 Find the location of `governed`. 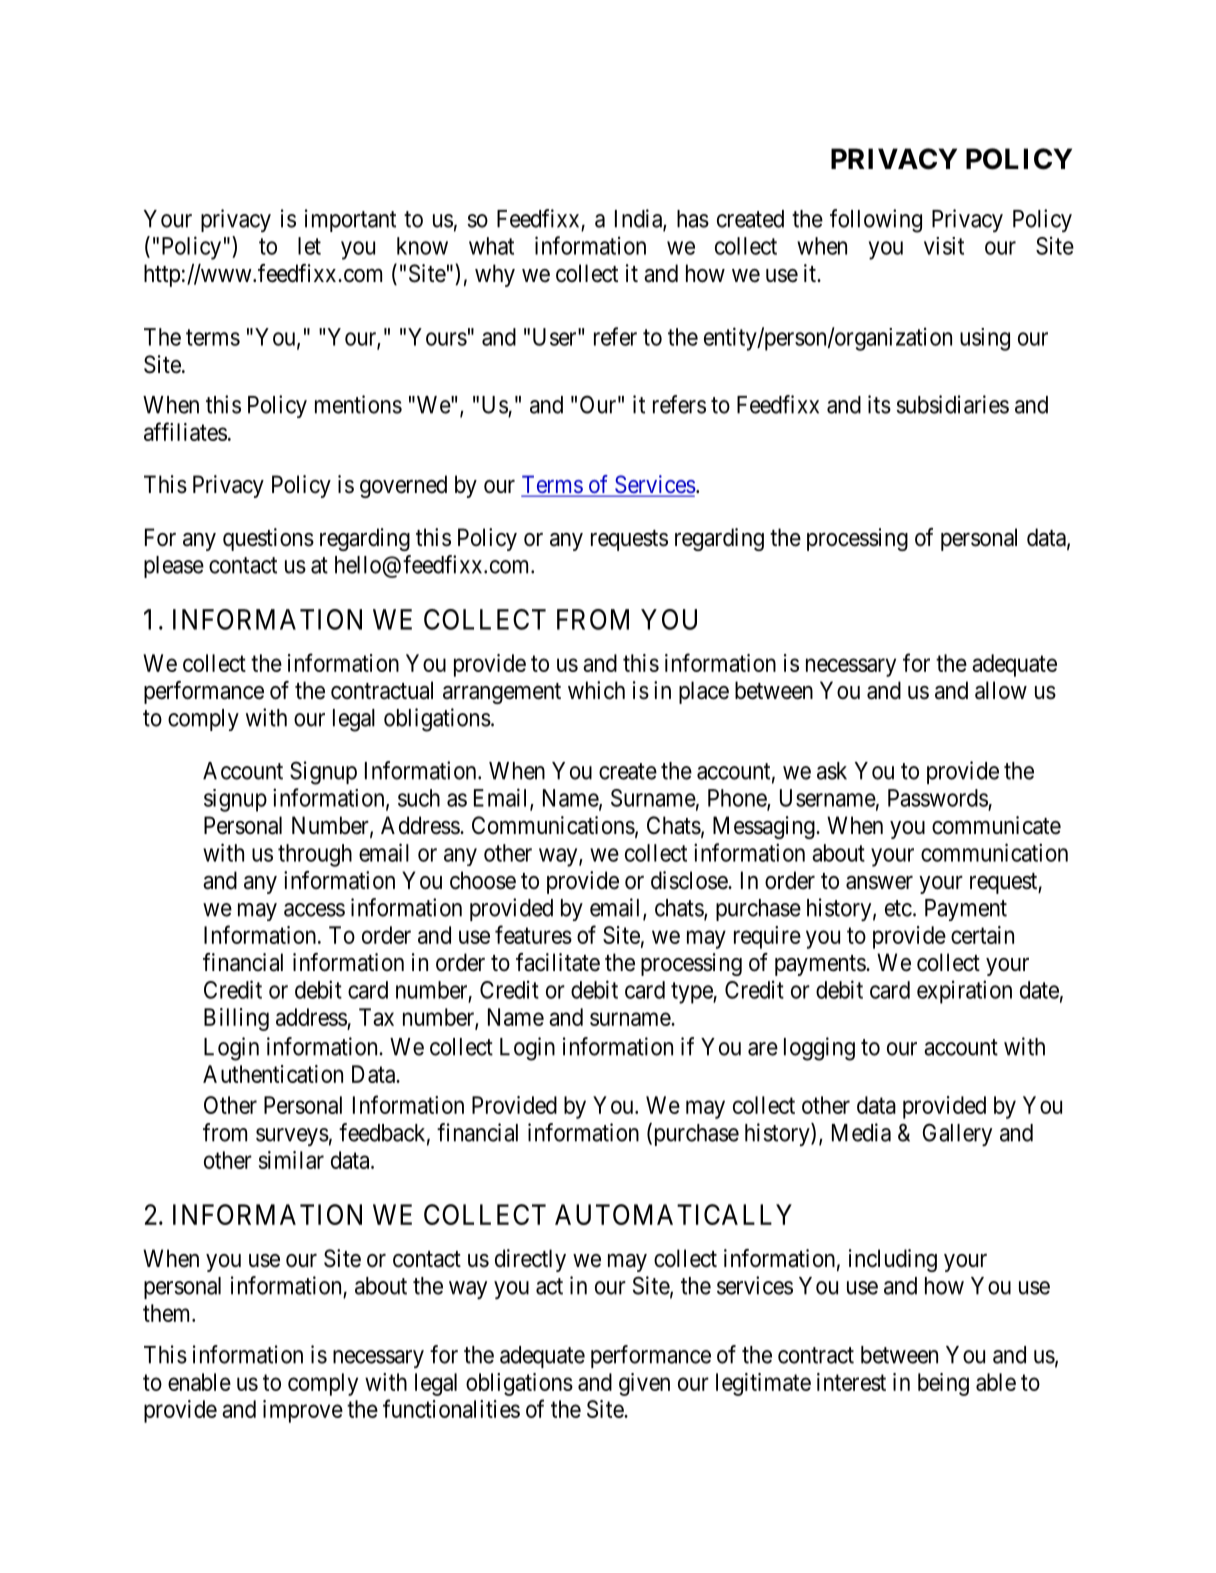

governed is located at coordinates (403, 486).
